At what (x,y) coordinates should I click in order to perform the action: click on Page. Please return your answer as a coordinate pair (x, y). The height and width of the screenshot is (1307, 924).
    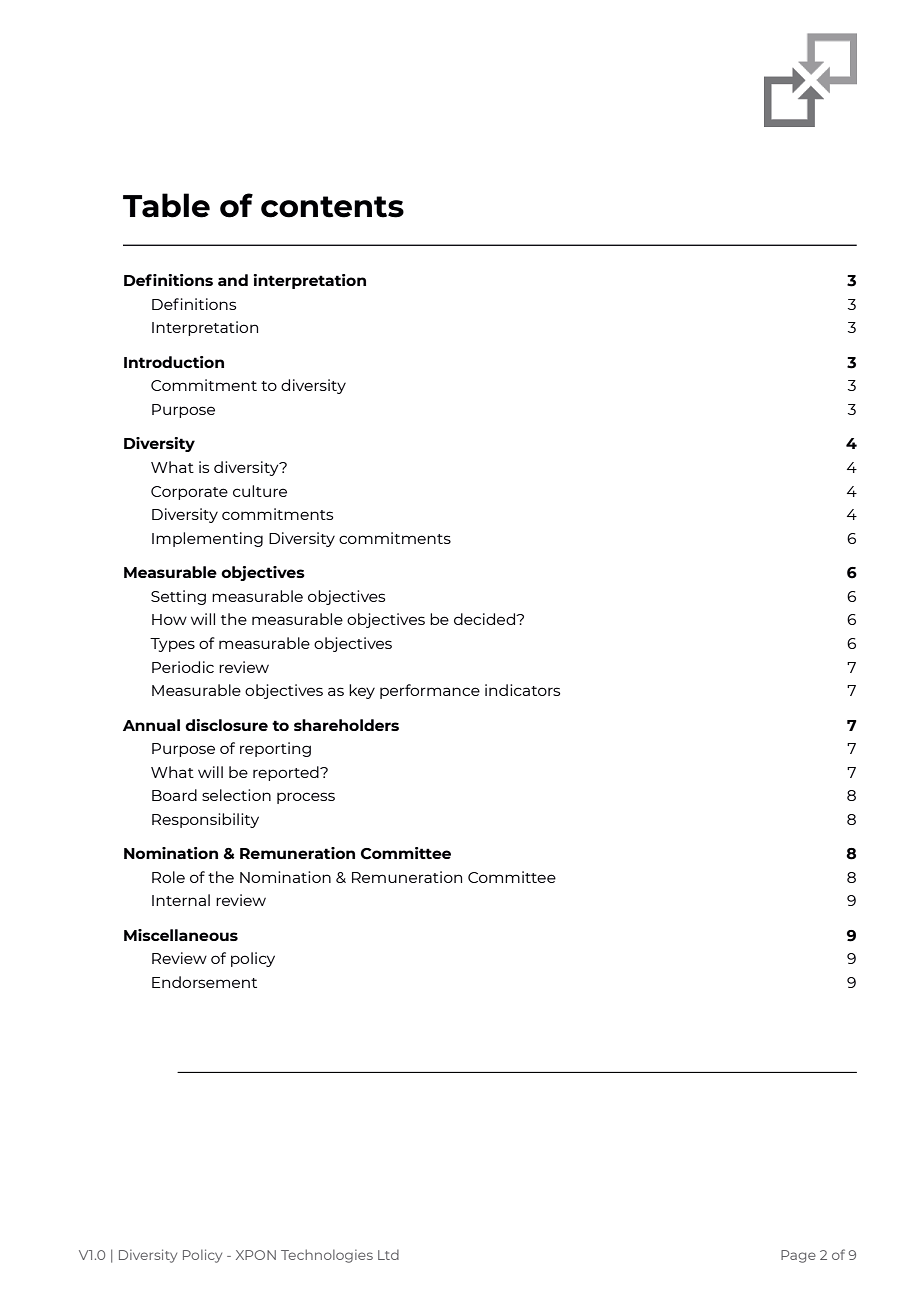
    Looking at the image, I should click on (798, 1256).
